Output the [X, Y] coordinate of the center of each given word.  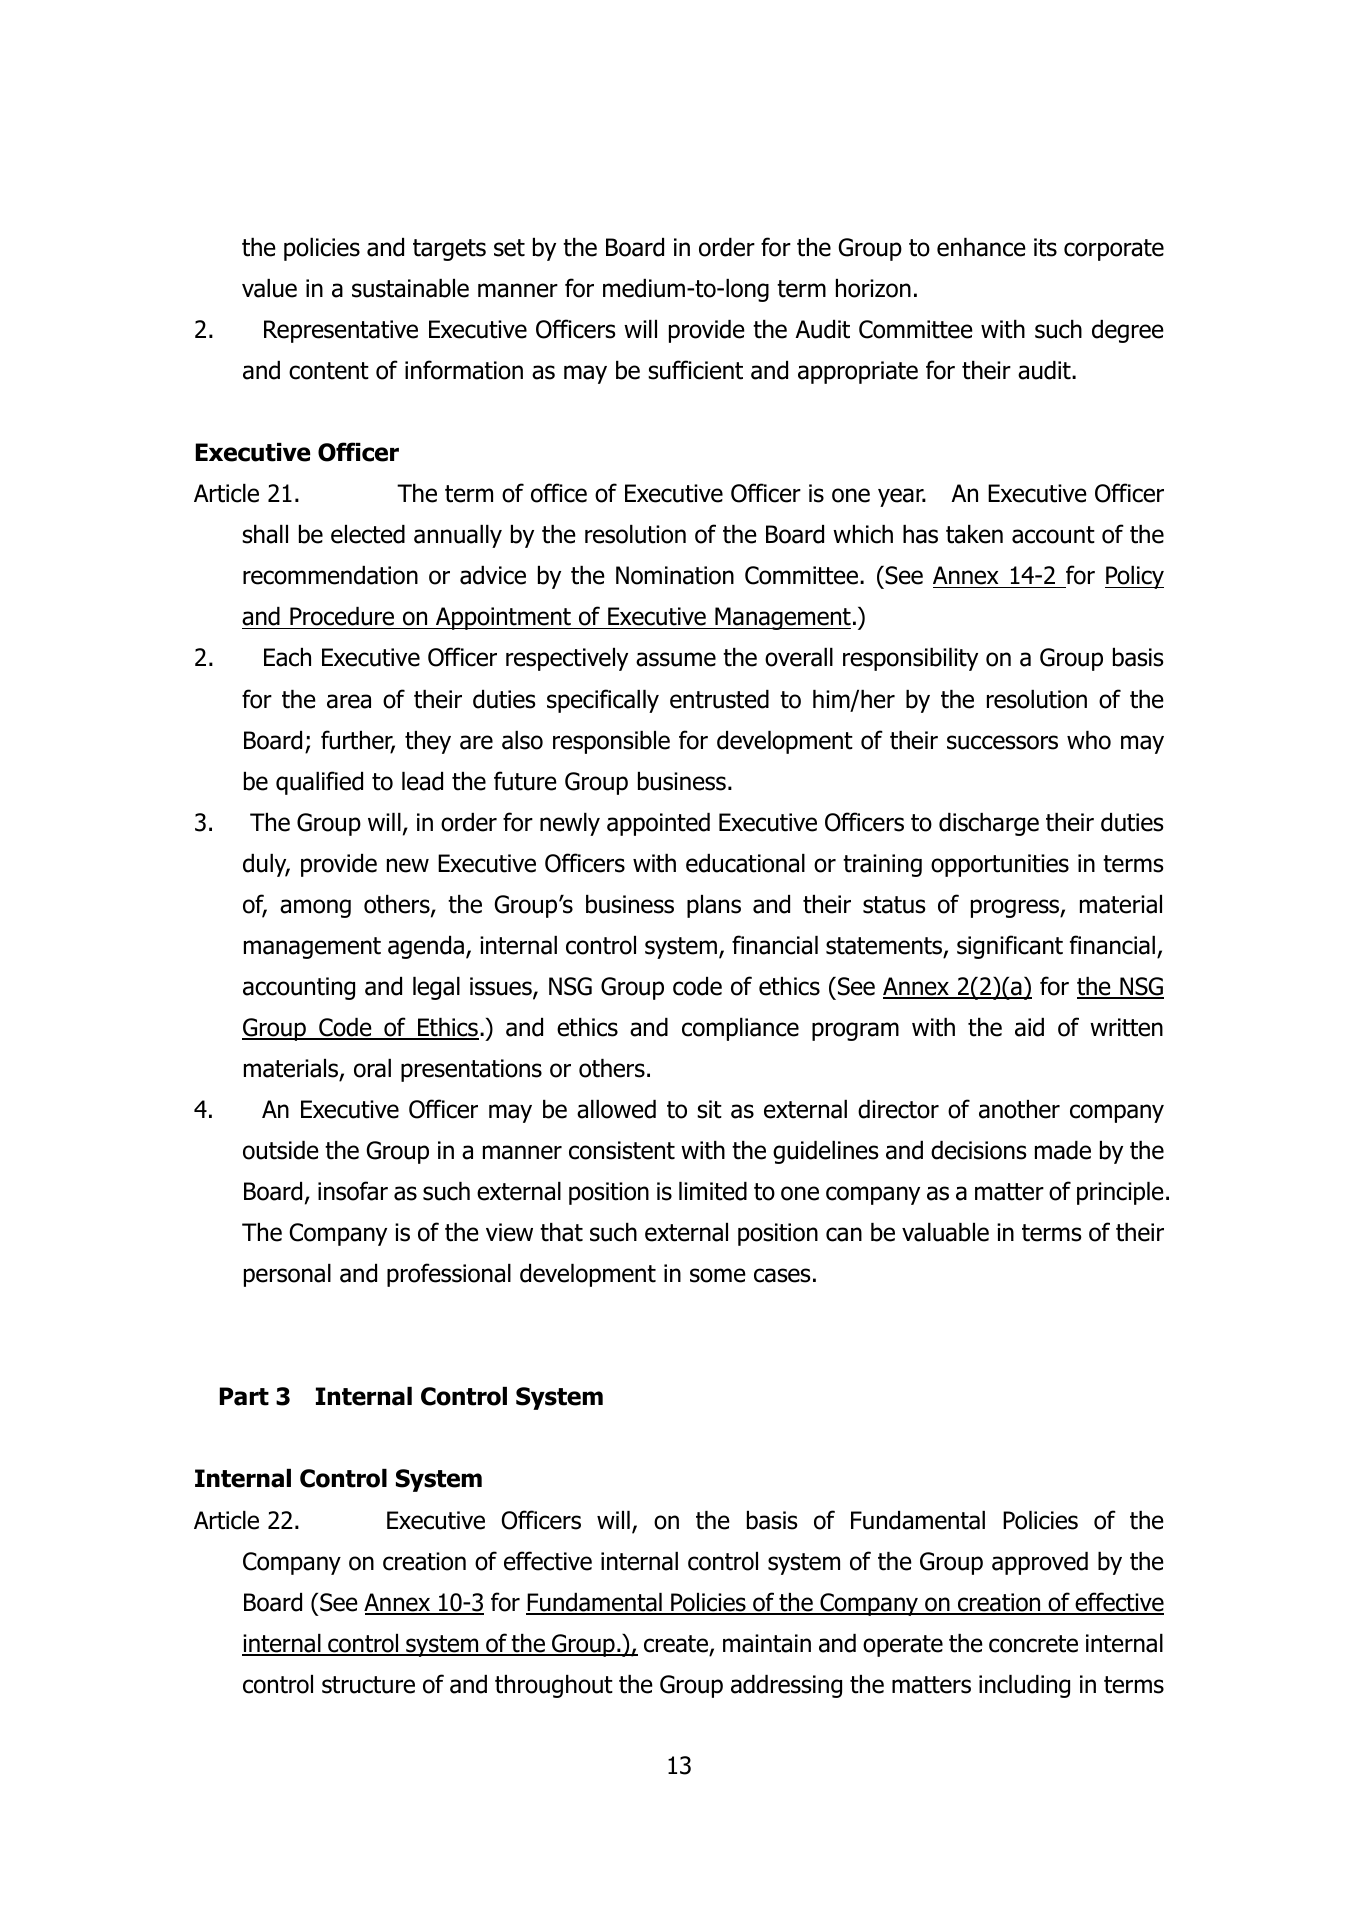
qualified [319, 783]
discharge [989, 824]
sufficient [695, 370]
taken [974, 534]
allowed [616, 1109]
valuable [945, 1232]
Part [244, 1396]
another [1019, 1109]
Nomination [675, 575]
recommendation [330, 575]
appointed [658, 824]
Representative [341, 331]
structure [368, 1685]
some [718, 1275]
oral [372, 1068]
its [1045, 247]
